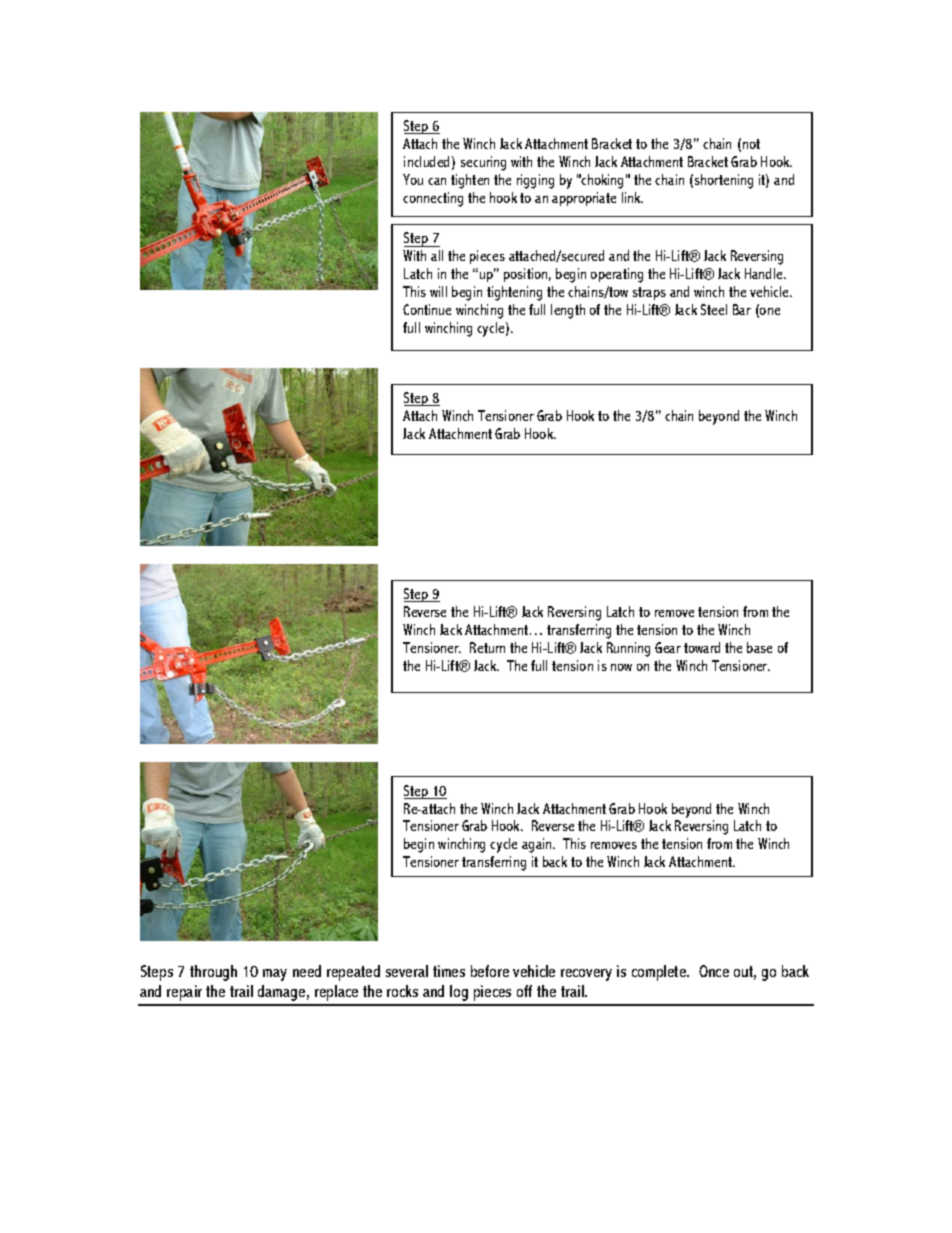 The height and width of the screenshot is (1233, 952). What do you see at coordinates (487, 647) in the screenshot?
I see `Return` at bounding box center [487, 647].
